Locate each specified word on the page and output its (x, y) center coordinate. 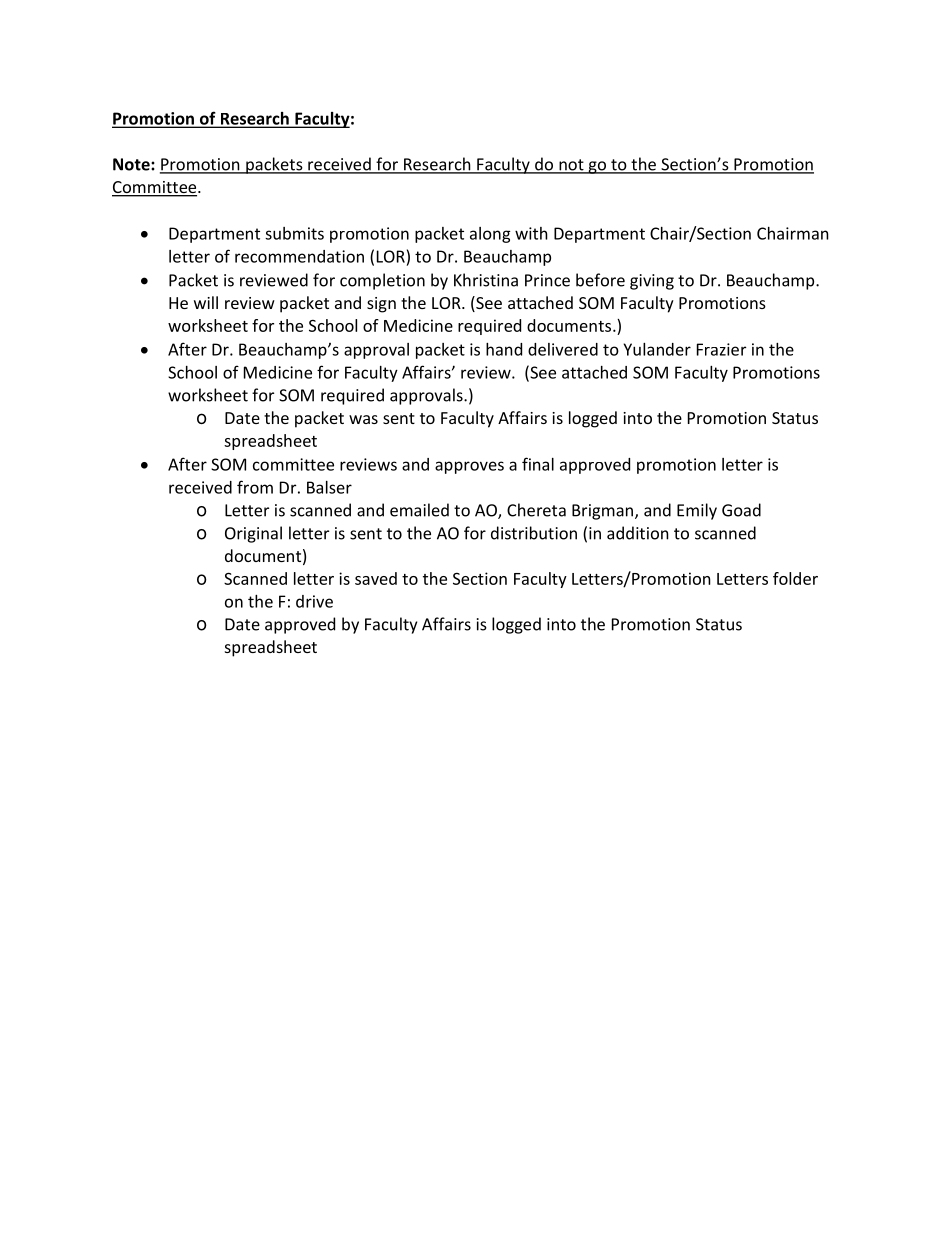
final (538, 464)
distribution (534, 533)
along (490, 235)
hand (504, 349)
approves (469, 467)
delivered (563, 349)
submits (294, 233)
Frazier (721, 349)
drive (314, 601)
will (206, 302)
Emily (697, 511)
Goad (741, 510)
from (255, 487)
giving (652, 282)
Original (253, 534)
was (363, 419)
